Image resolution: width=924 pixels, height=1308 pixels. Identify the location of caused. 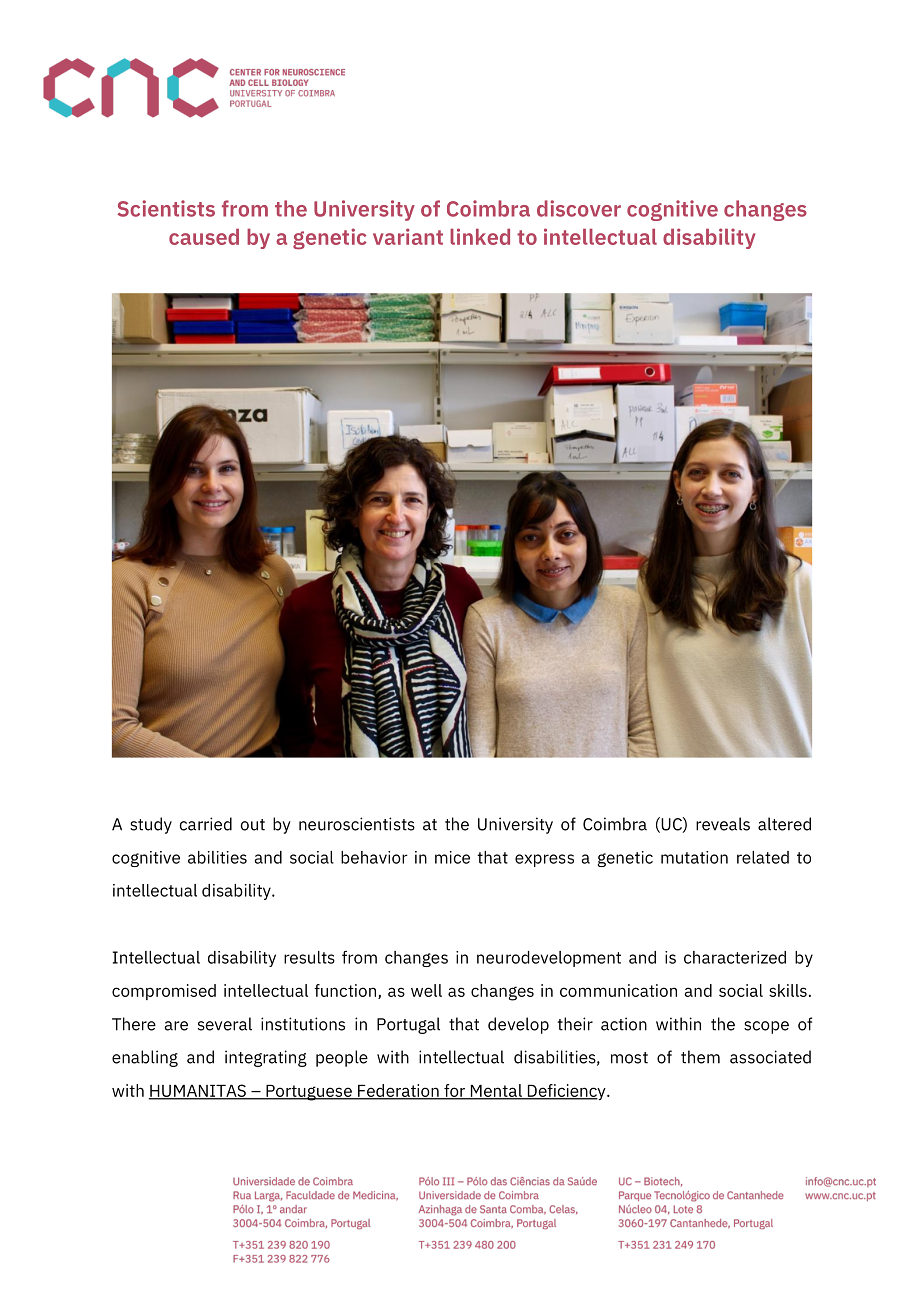
(204, 237).
